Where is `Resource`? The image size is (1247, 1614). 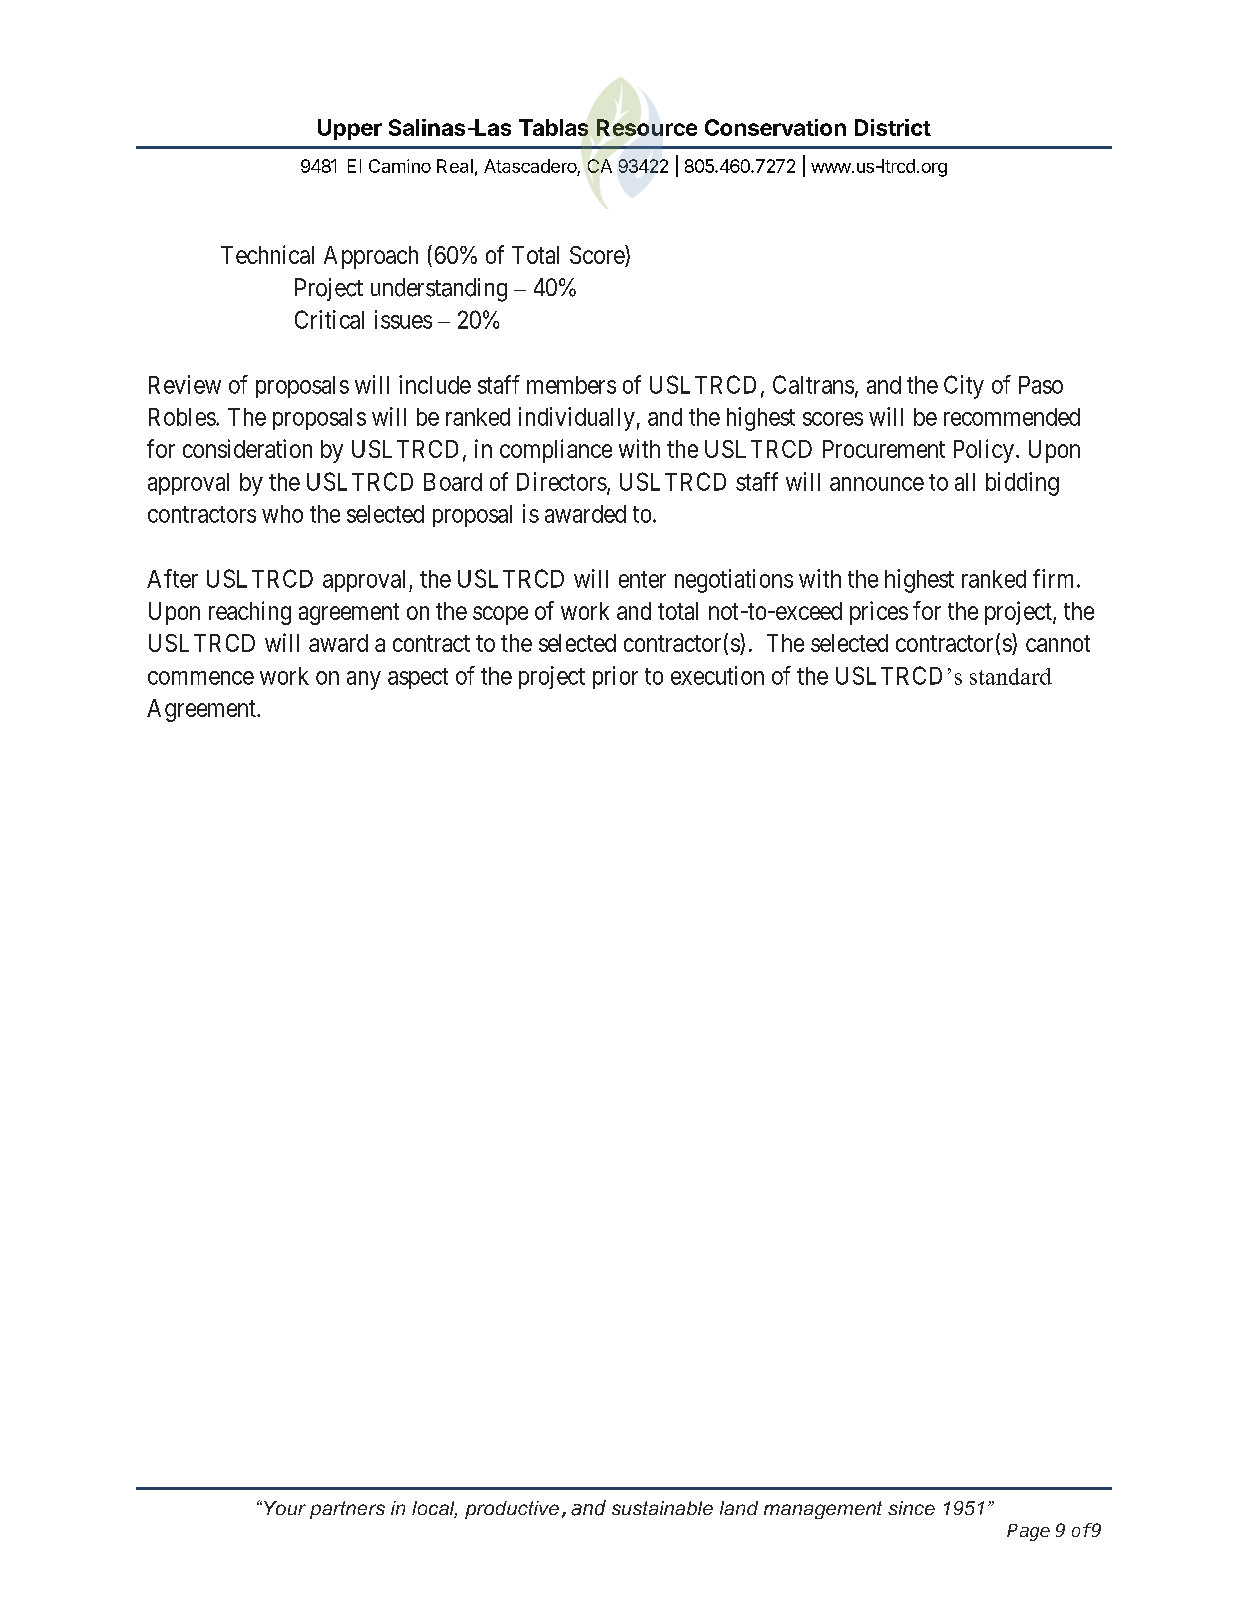
Resource is located at coordinates (647, 127).
